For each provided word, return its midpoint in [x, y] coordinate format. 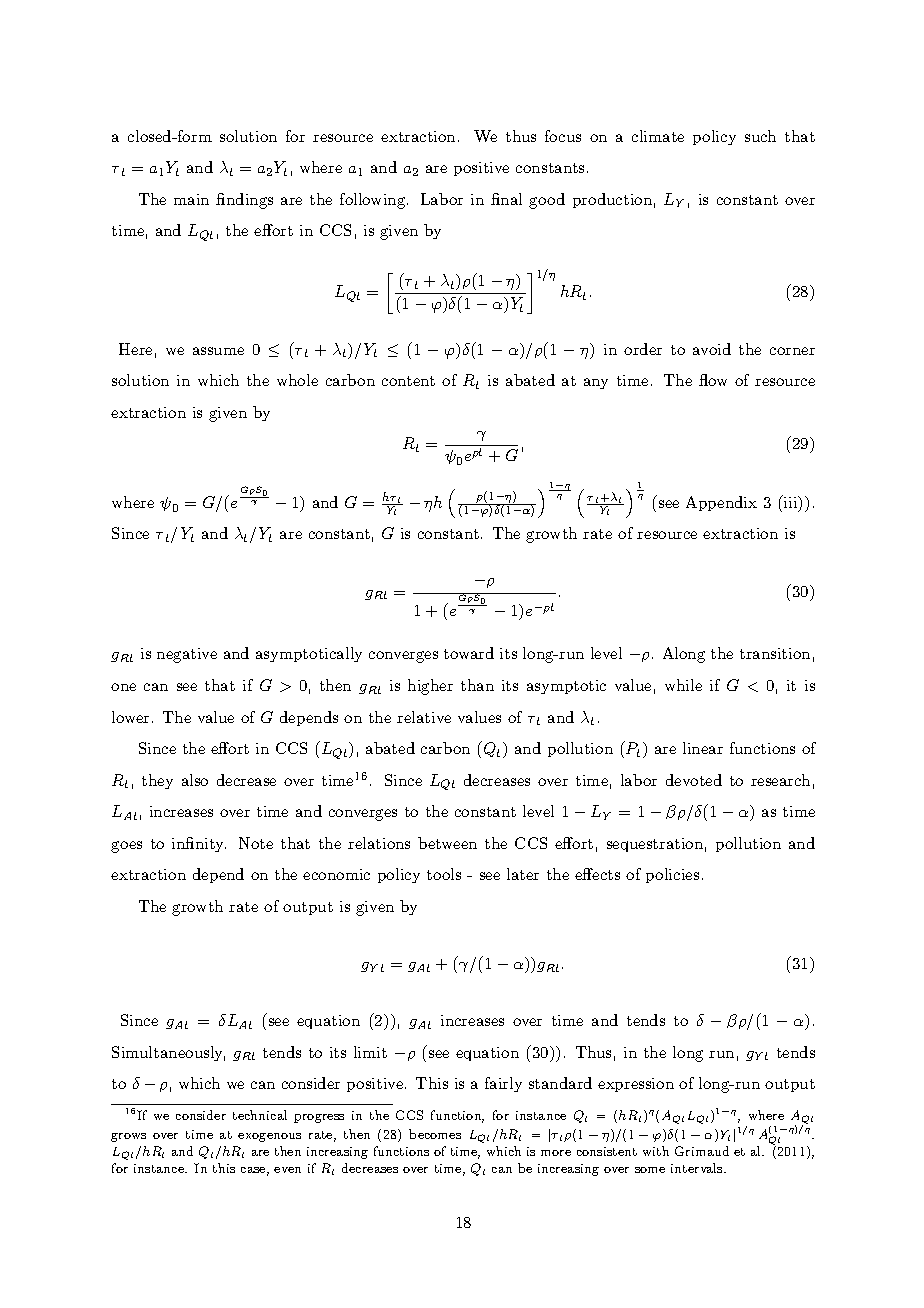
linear [703, 748]
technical [260, 1115]
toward [469, 653]
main [191, 199]
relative [424, 717]
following [374, 201]
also [195, 780]
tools [444, 874]
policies [672, 875]
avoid [712, 349]
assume [218, 351]
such [760, 136]
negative [187, 655]
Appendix [721, 503]
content [408, 381]
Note [256, 843]
